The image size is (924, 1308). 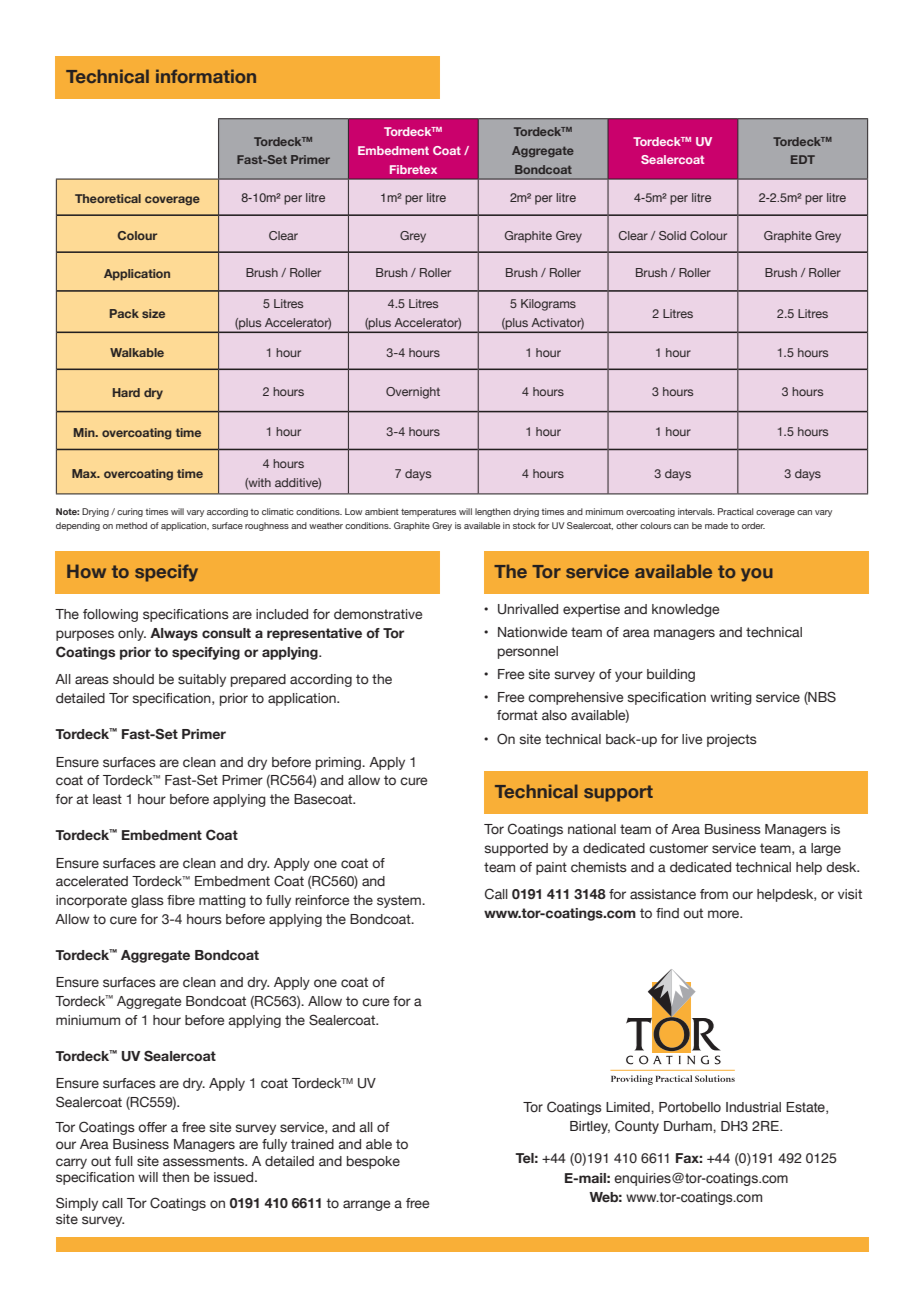 I want to click on personnel, so click(x=528, y=652).
